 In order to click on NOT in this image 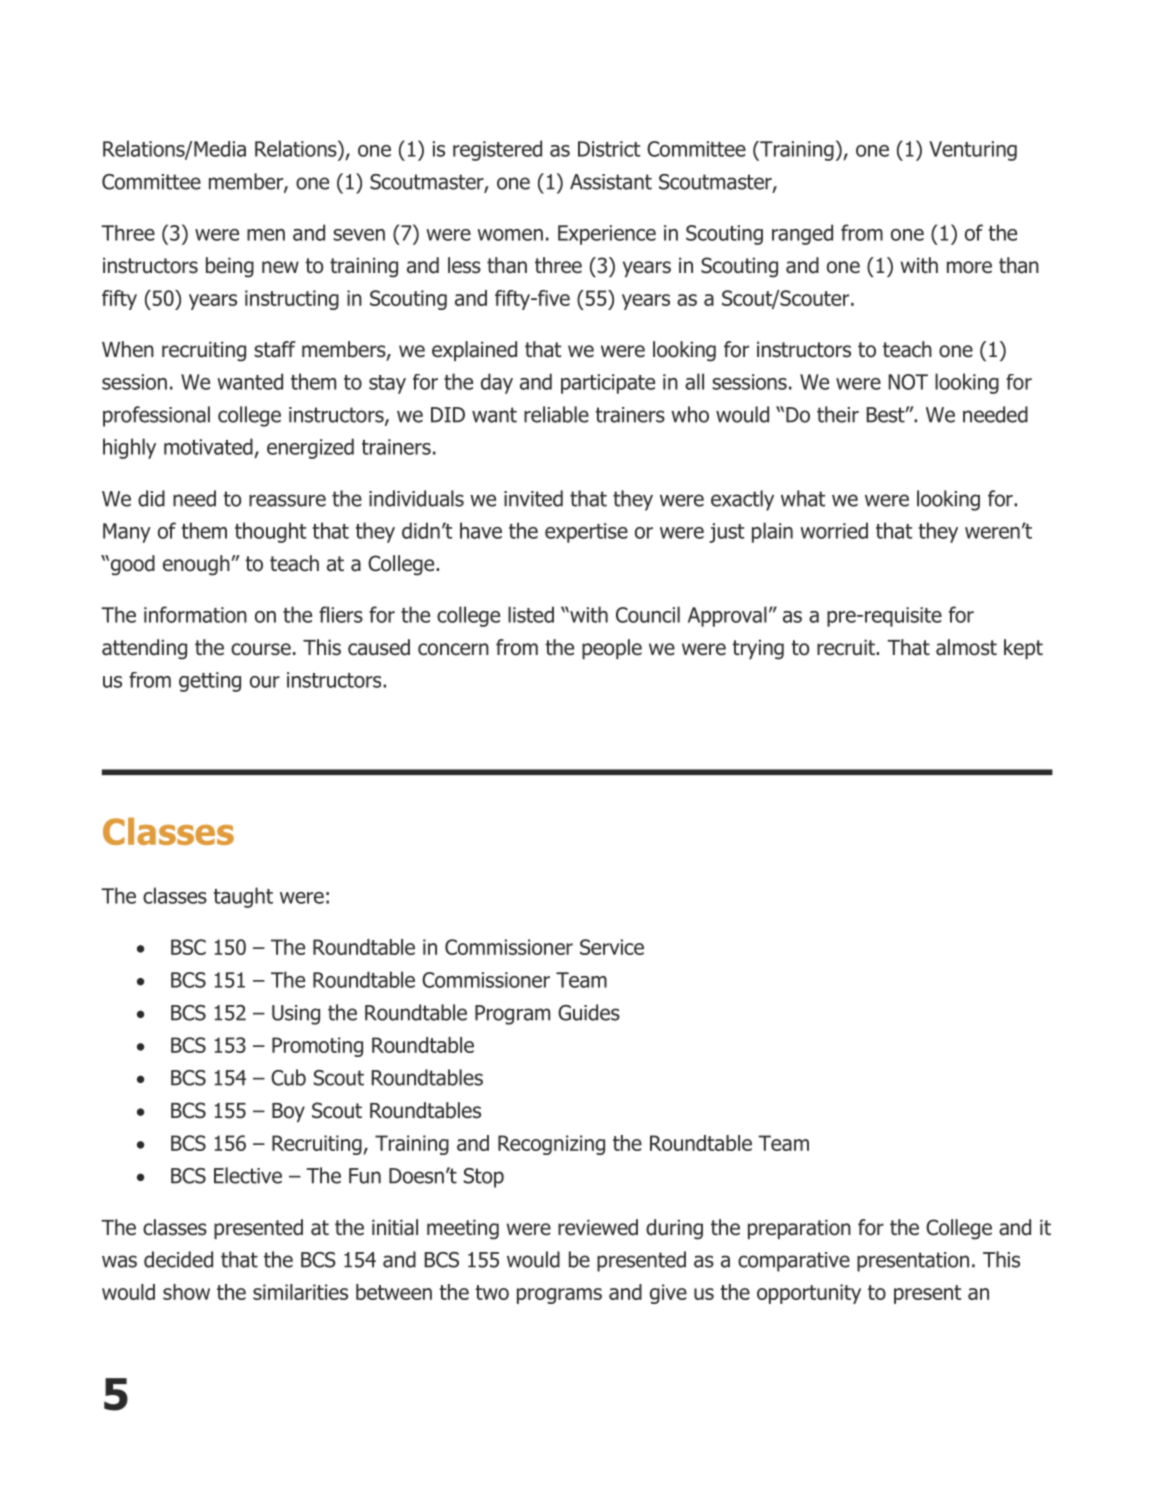, I will do `click(908, 382)`.
